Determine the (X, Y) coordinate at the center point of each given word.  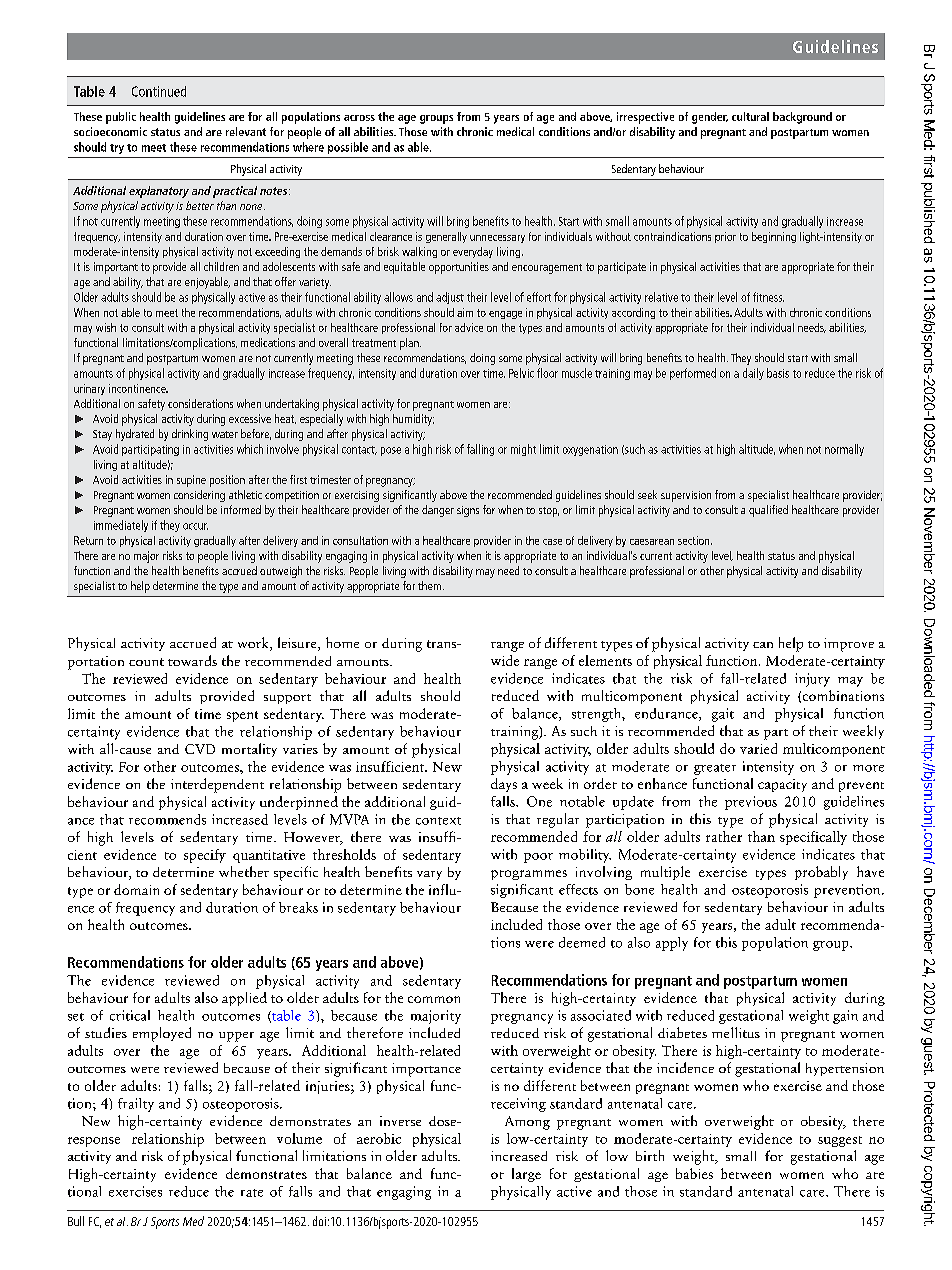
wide (505, 660)
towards (192, 660)
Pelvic (521, 373)
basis (778, 373)
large (526, 1175)
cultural (750, 116)
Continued (159, 91)
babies (694, 1173)
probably (821, 873)
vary (429, 875)
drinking (190, 435)
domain (136, 889)
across (359, 118)
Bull (76, 1221)
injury (812, 680)
